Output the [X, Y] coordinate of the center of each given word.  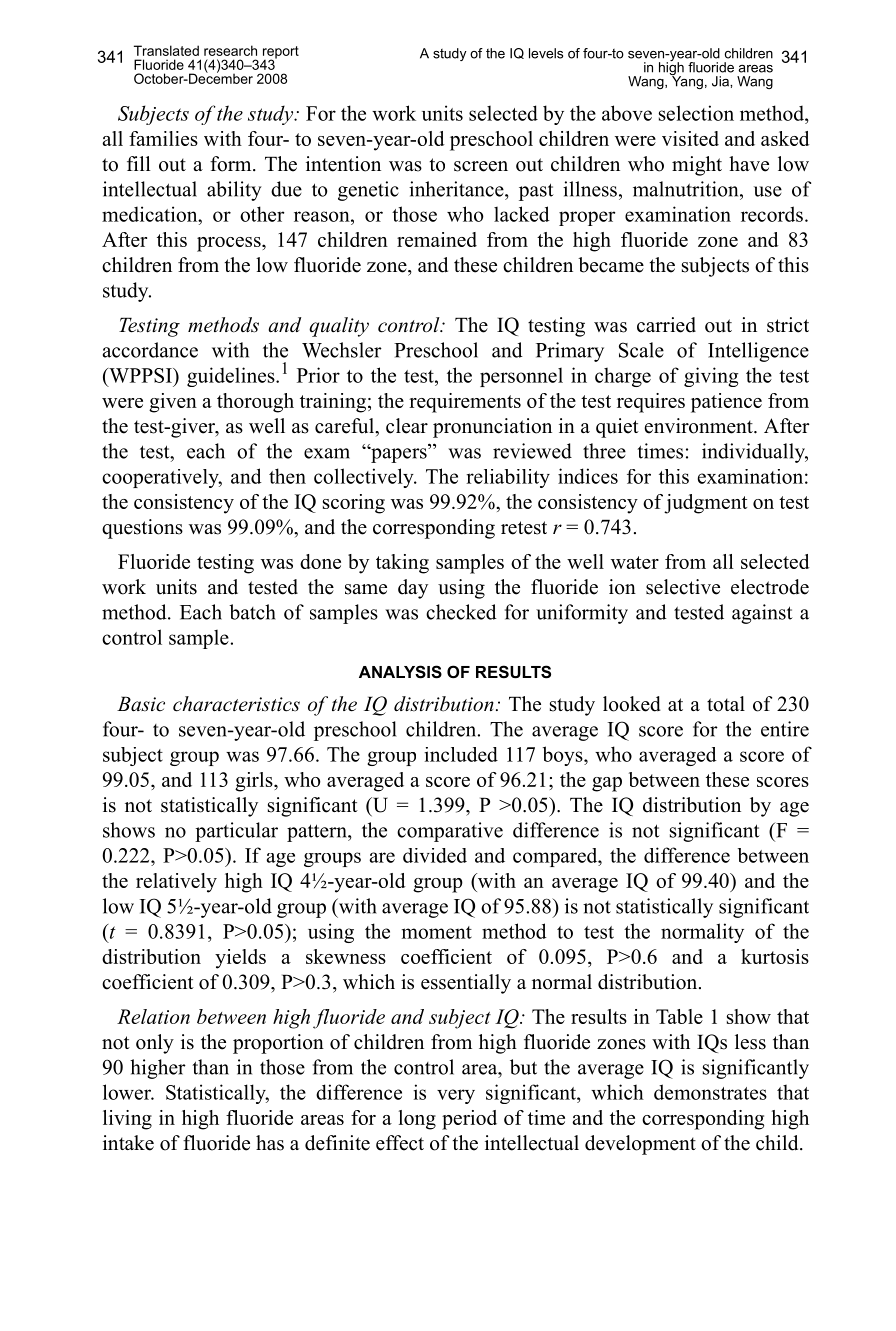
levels [546, 53]
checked [461, 612]
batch [252, 612]
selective [683, 587]
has [270, 1143]
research [230, 50]
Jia [721, 81]
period [469, 1120]
